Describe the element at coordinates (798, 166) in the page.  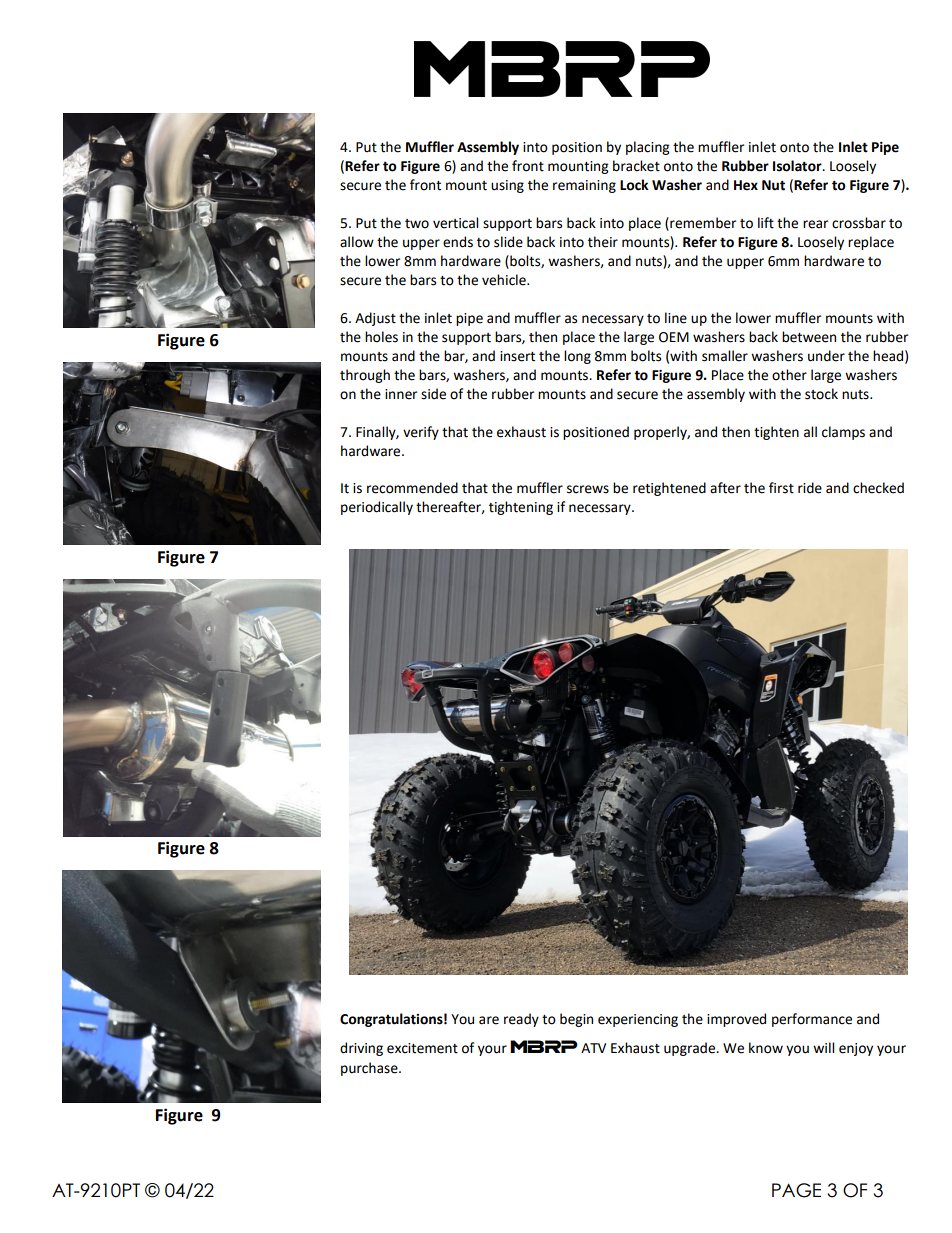
I see `Isolator` at that location.
